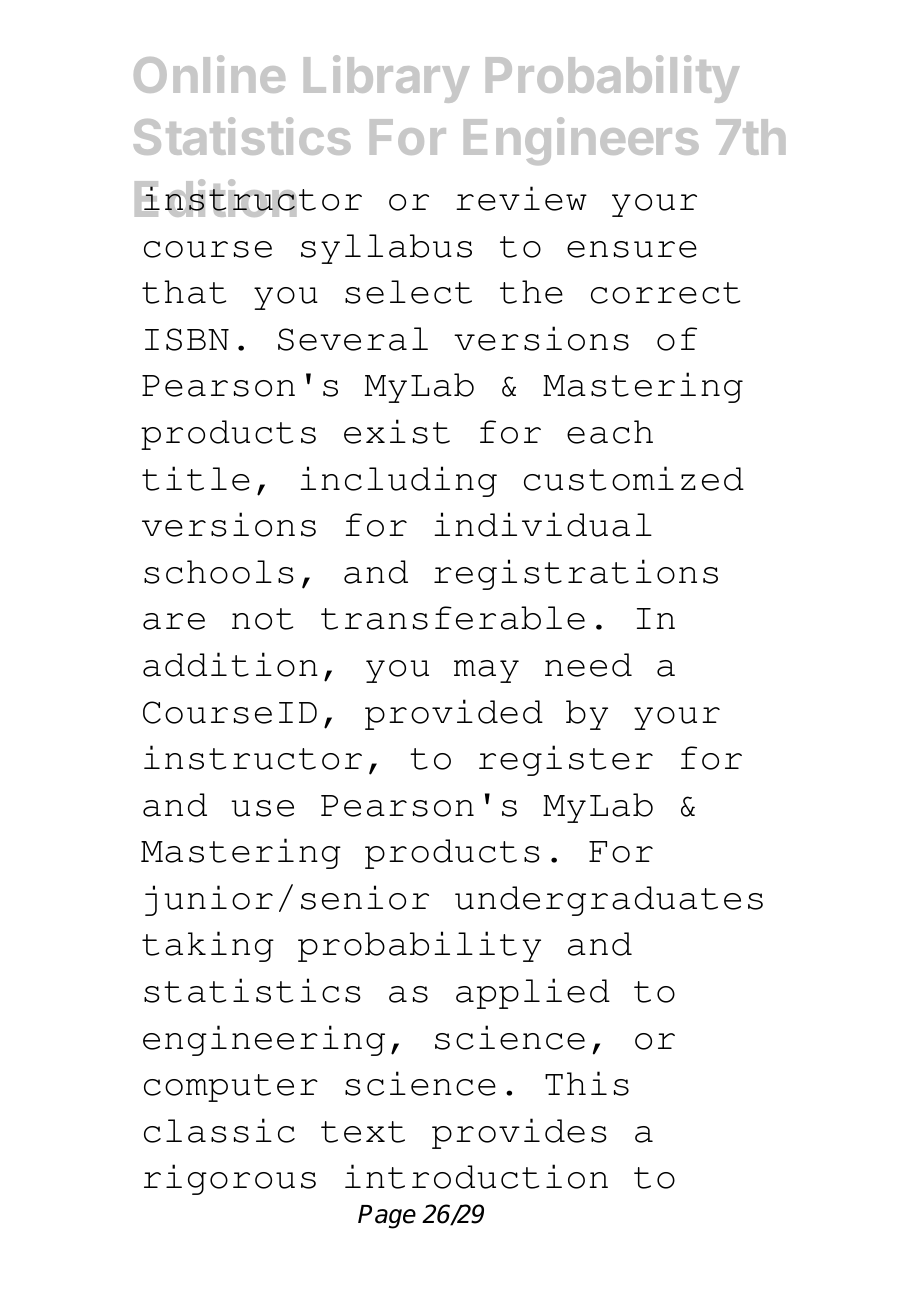 This screenshot has width=924, height=1303. Describe the element at coordinates (453, 618) in the screenshot. I see `transferable` at that location.
